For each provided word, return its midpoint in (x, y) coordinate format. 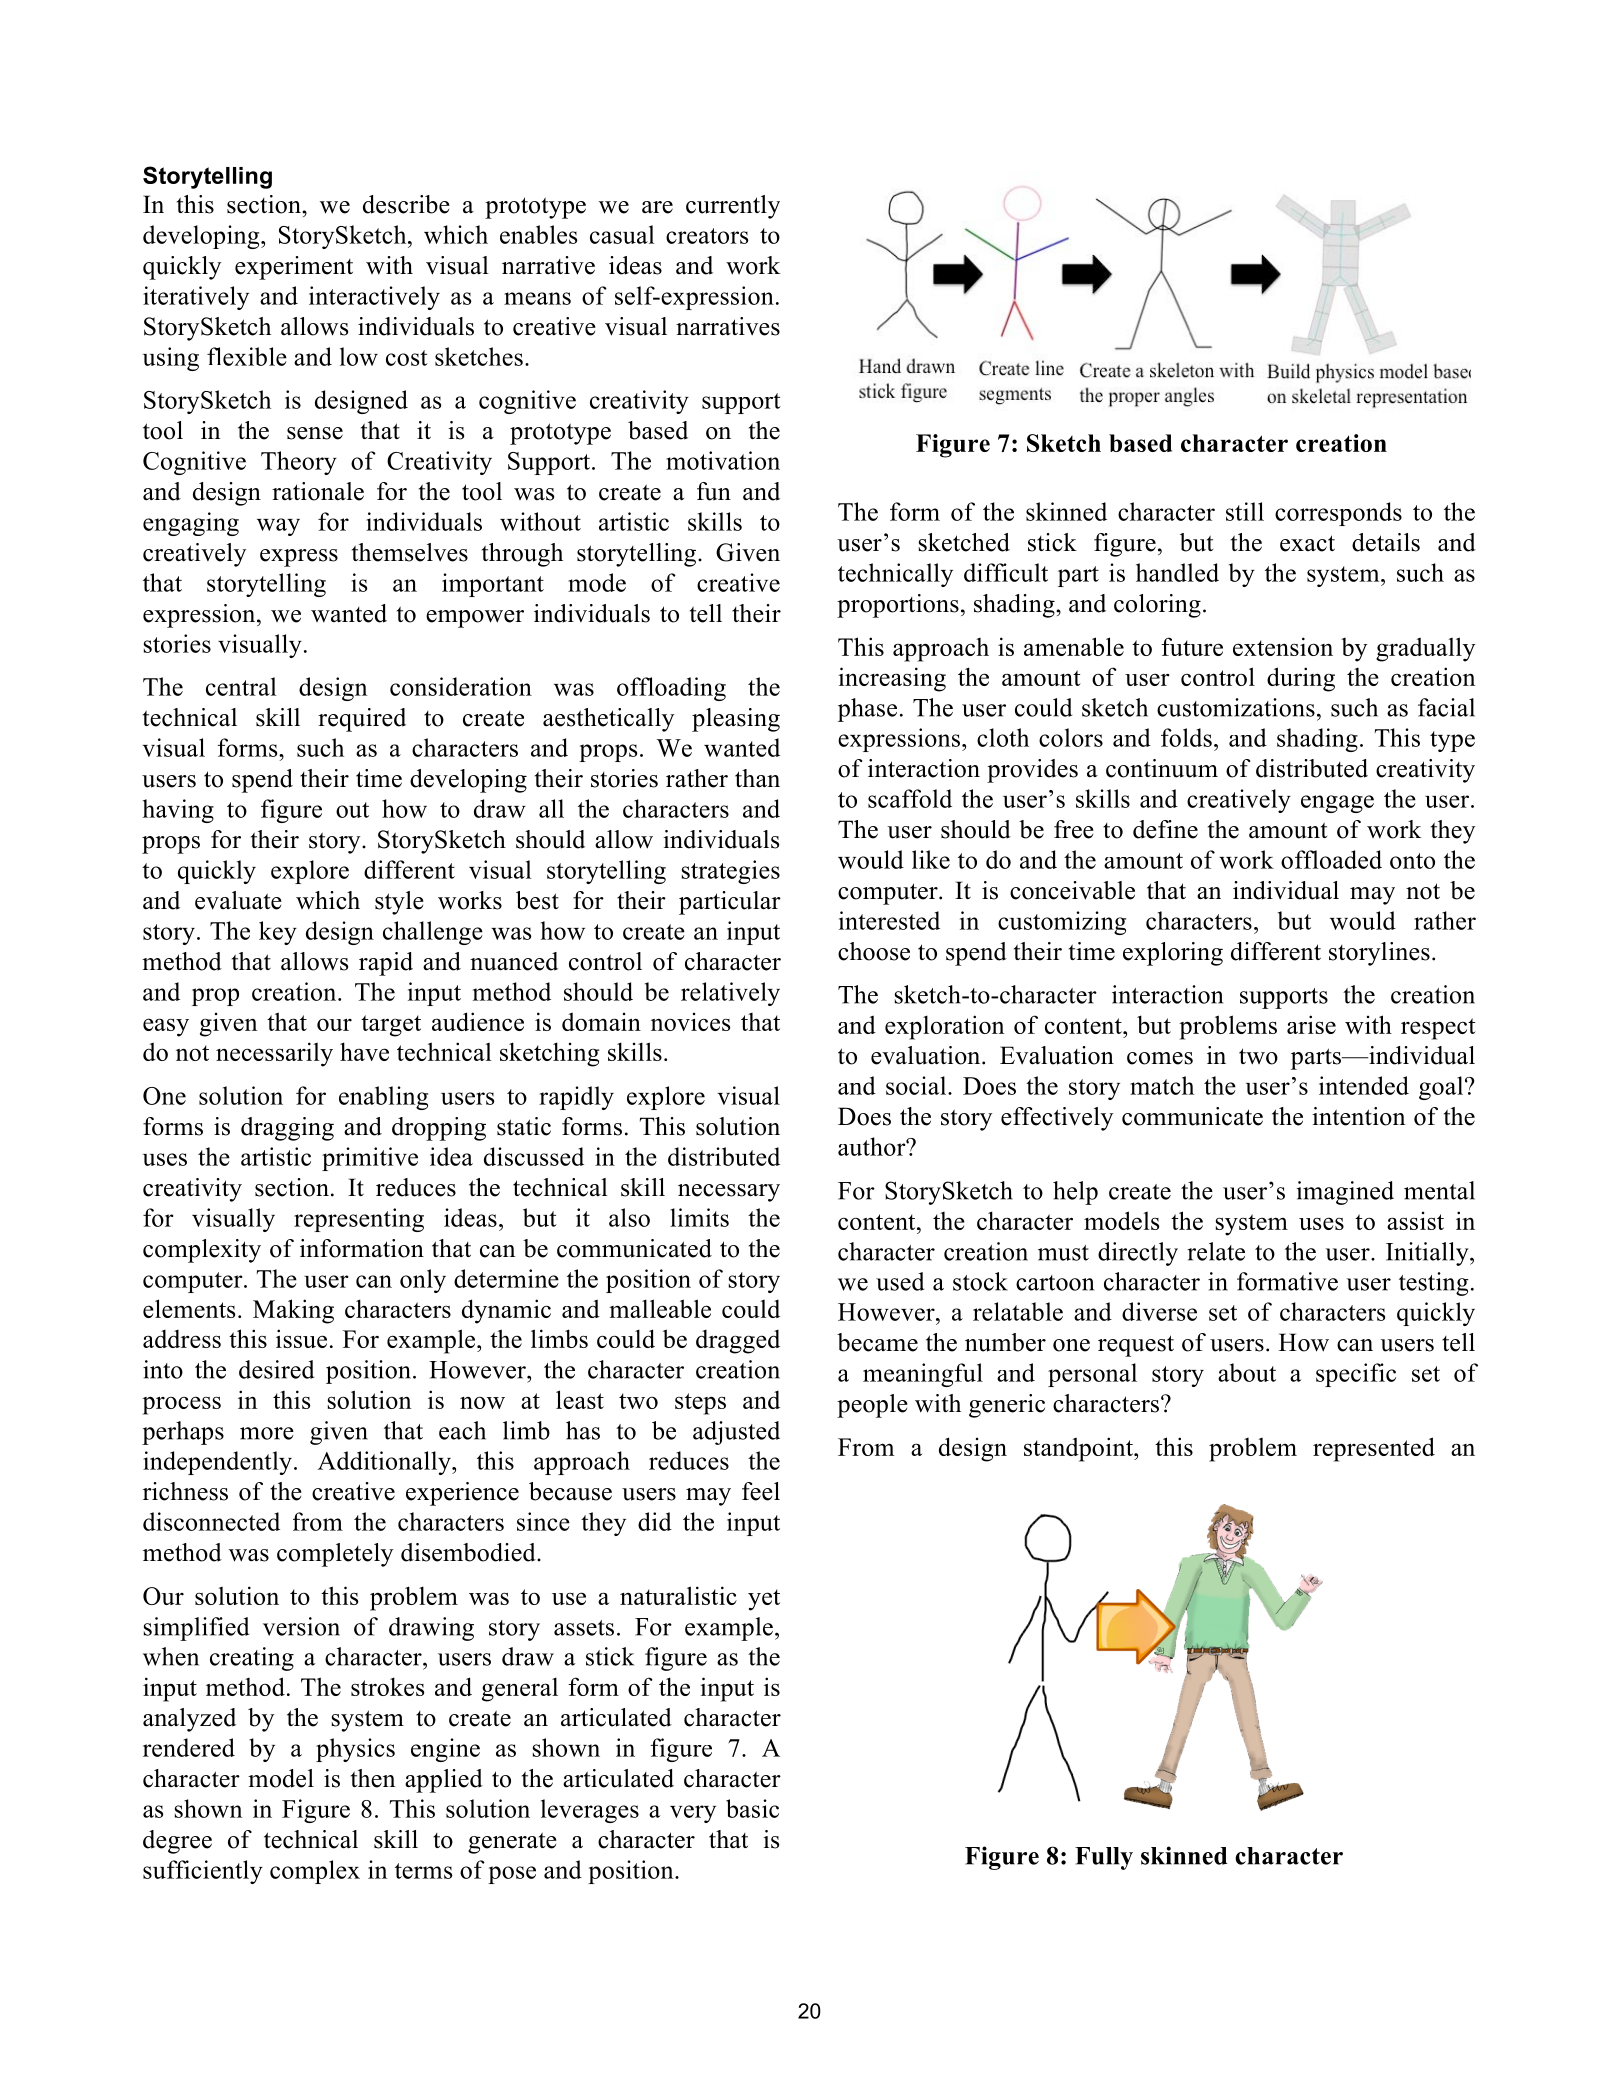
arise (1311, 1024)
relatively (730, 994)
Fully (1104, 1858)
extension (1283, 646)
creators (707, 236)
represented (1374, 1449)
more (267, 1433)
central (241, 686)
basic (752, 1808)
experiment (294, 268)
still (1245, 511)
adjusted (736, 1433)
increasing (892, 679)
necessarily (274, 1054)
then (373, 1778)
